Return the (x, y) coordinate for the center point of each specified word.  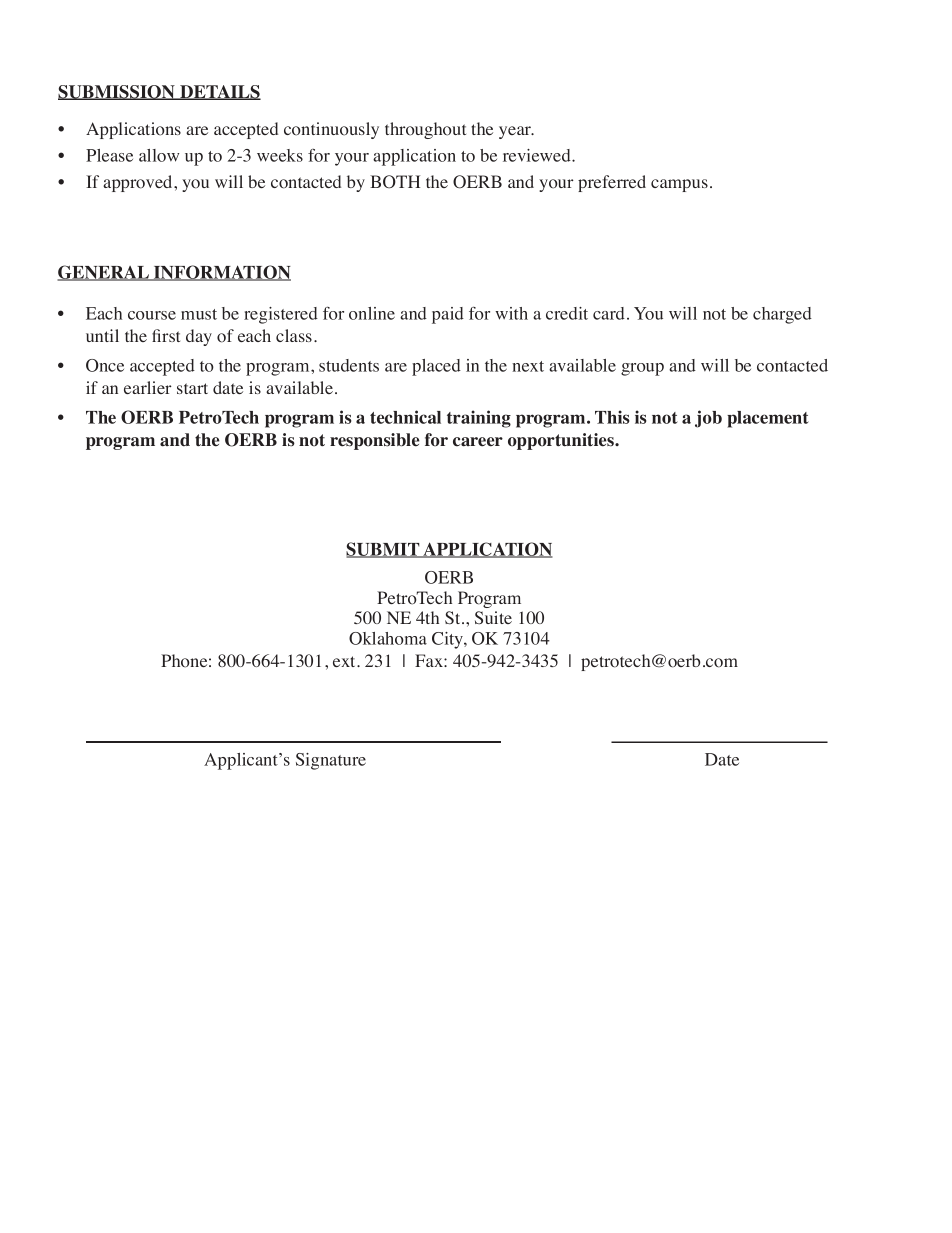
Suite (493, 618)
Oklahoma (388, 638)
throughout (425, 130)
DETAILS (219, 92)
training (479, 419)
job (708, 419)
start (192, 388)
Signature (331, 761)
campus (679, 185)
